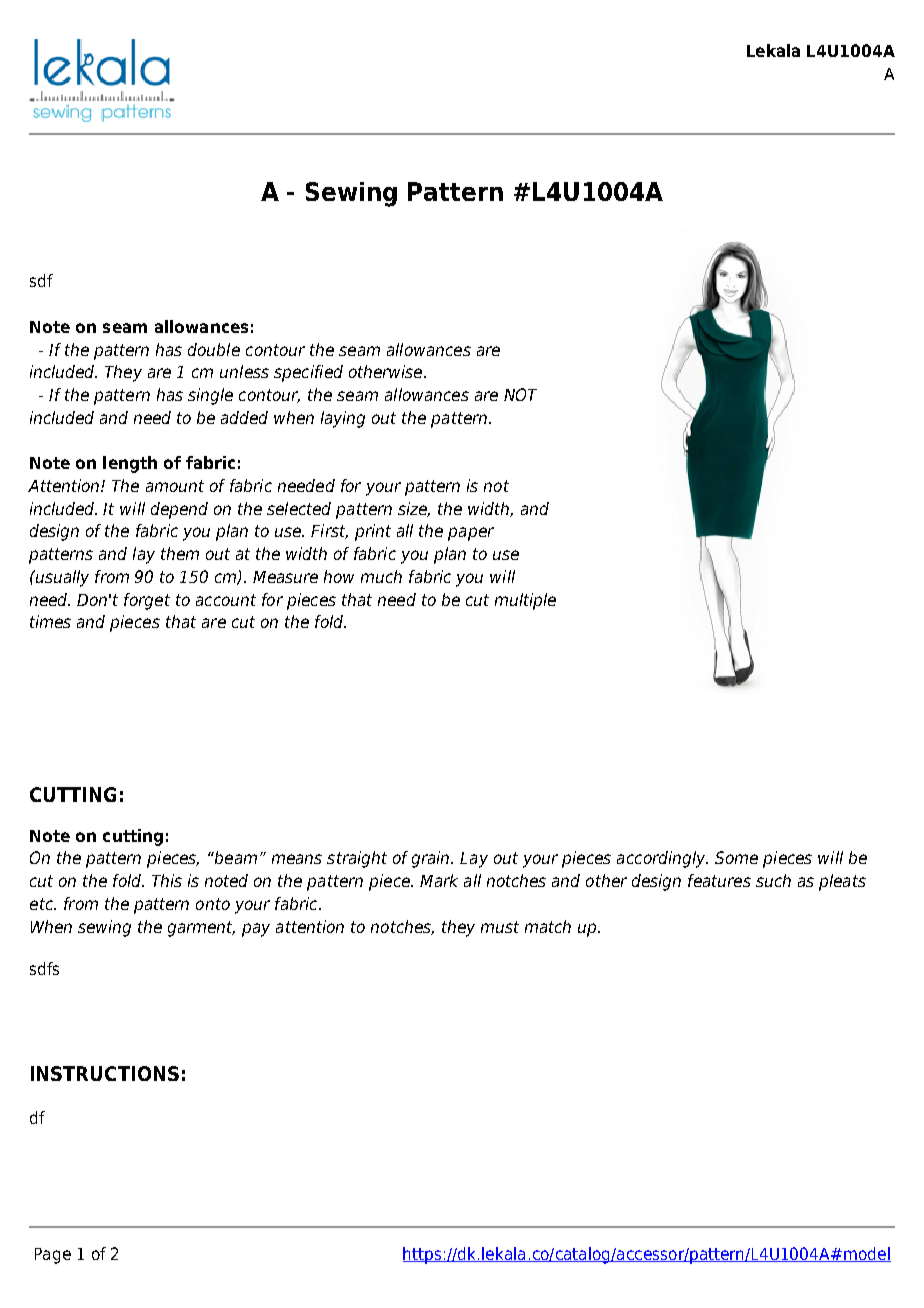 The image size is (924, 1308). What do you see at coordinates (210, 396) in the screenshot?
I see `single` at bounding box center [210, 396].
